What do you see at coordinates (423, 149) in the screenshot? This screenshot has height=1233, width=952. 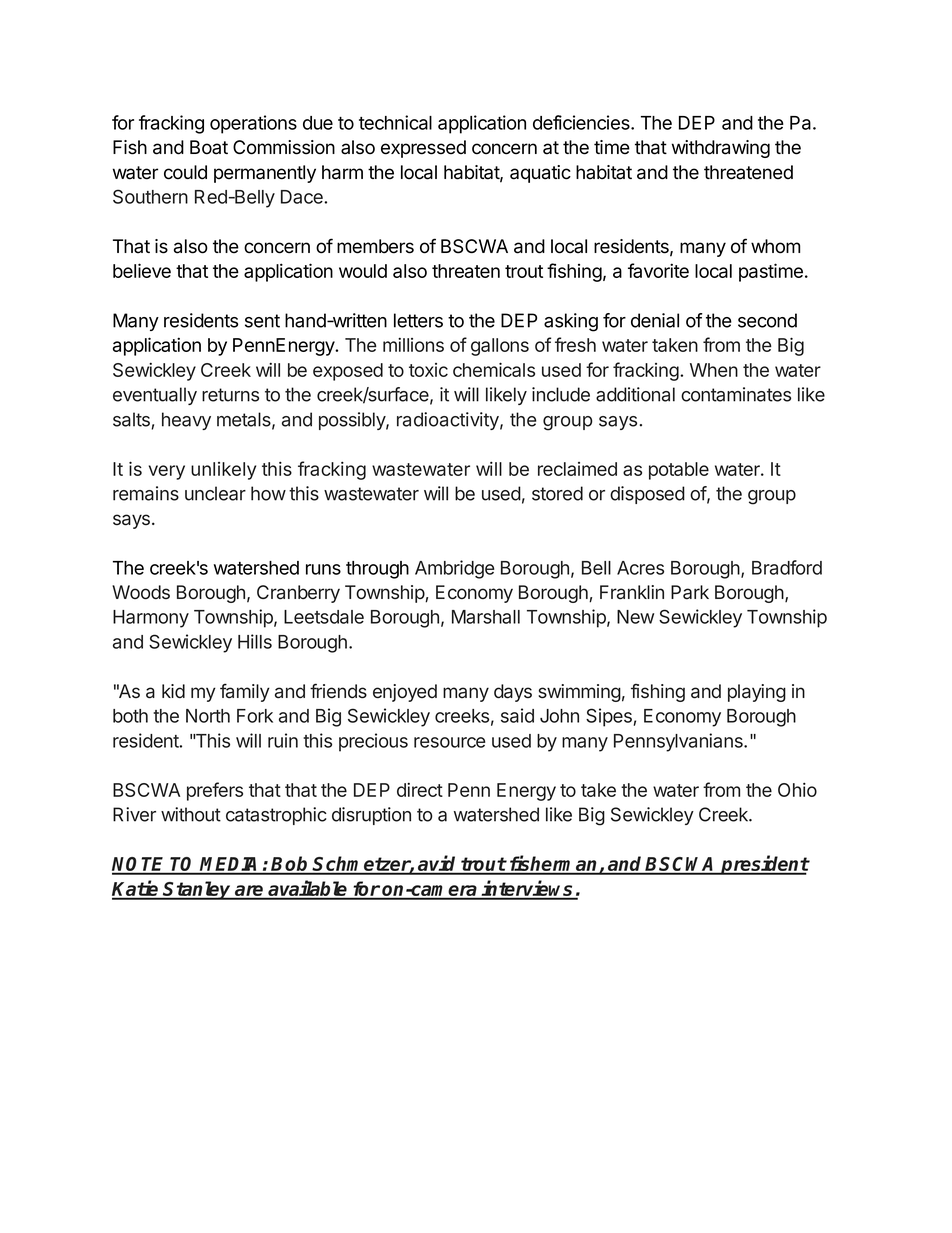 I see `expressed` at bounding box center [423, 149].
